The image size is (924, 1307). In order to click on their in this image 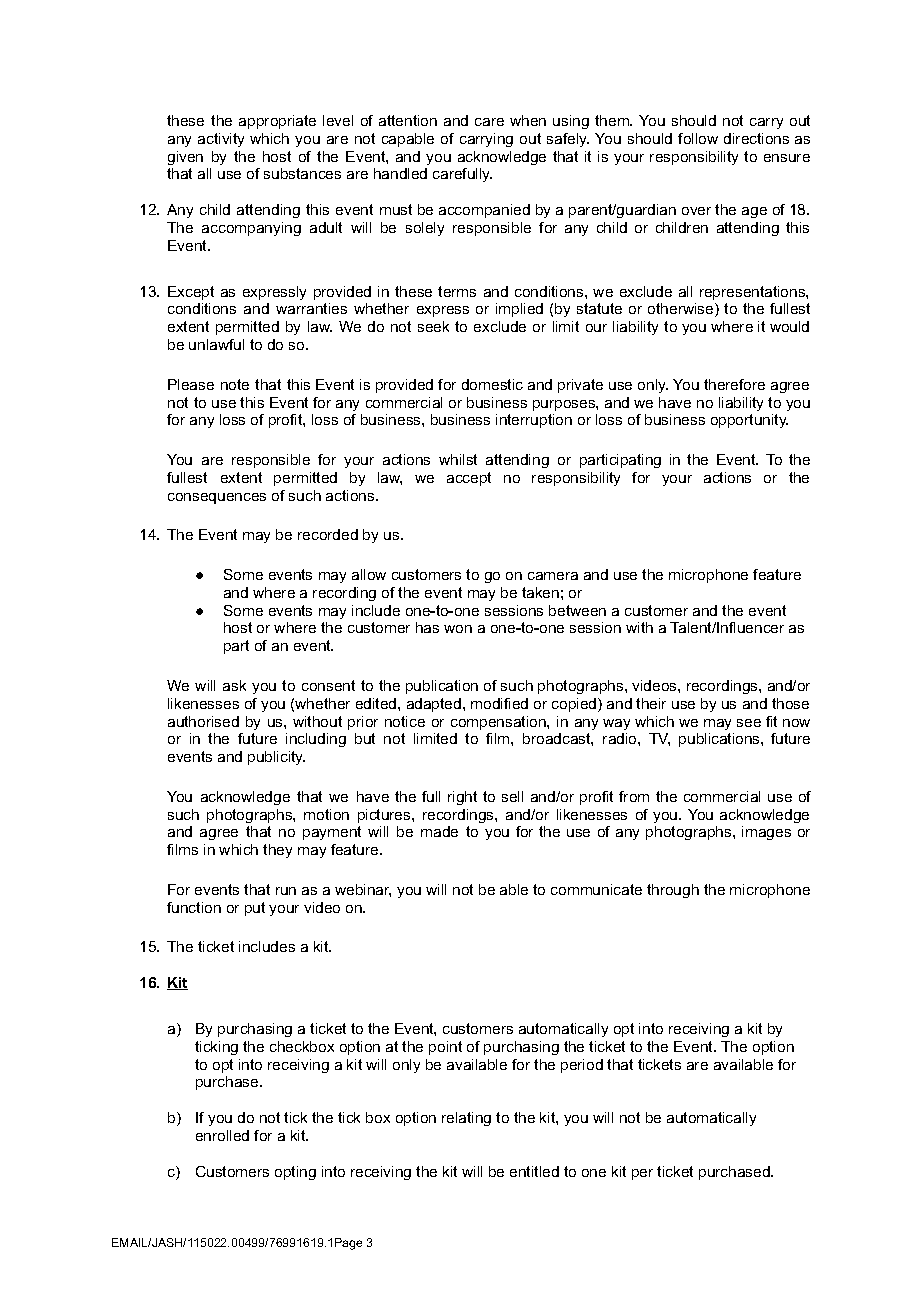, I will do `click(651, 703)`.
